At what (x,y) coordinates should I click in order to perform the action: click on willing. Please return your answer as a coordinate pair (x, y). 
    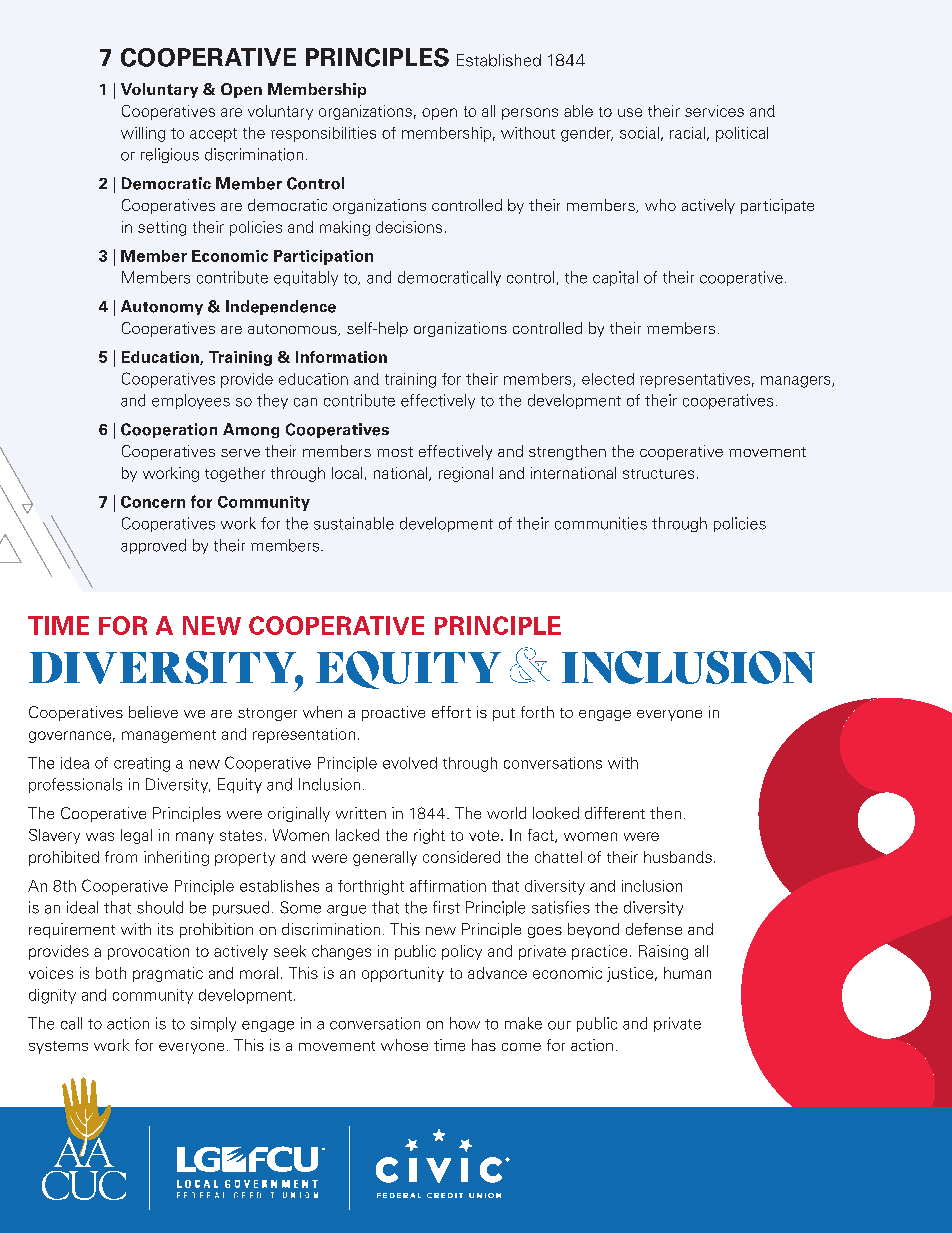
    Looking at the image, I should click on (143, 134).
